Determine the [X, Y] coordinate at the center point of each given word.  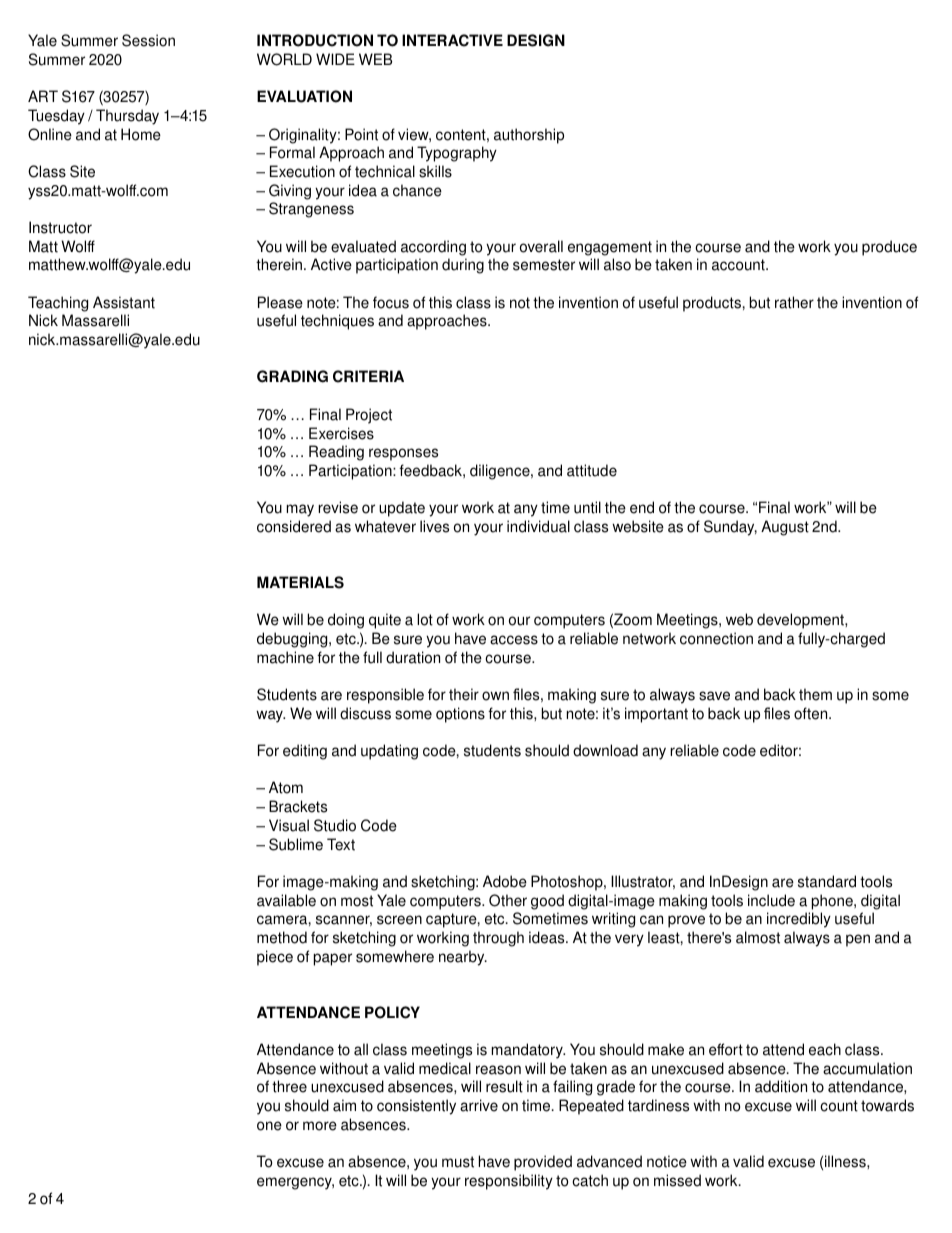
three [289, 1086]
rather [794, 302]
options [460, 715]
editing [305, 752]
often [812, 713]
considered [294, 526]
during [463, 266]
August [785, 528]
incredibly [799, 920]
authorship [529, 136]
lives [434, 526]
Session [148, 40]
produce [889, 248]
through [498, 939]
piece [275, 958]
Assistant [124, 302]
